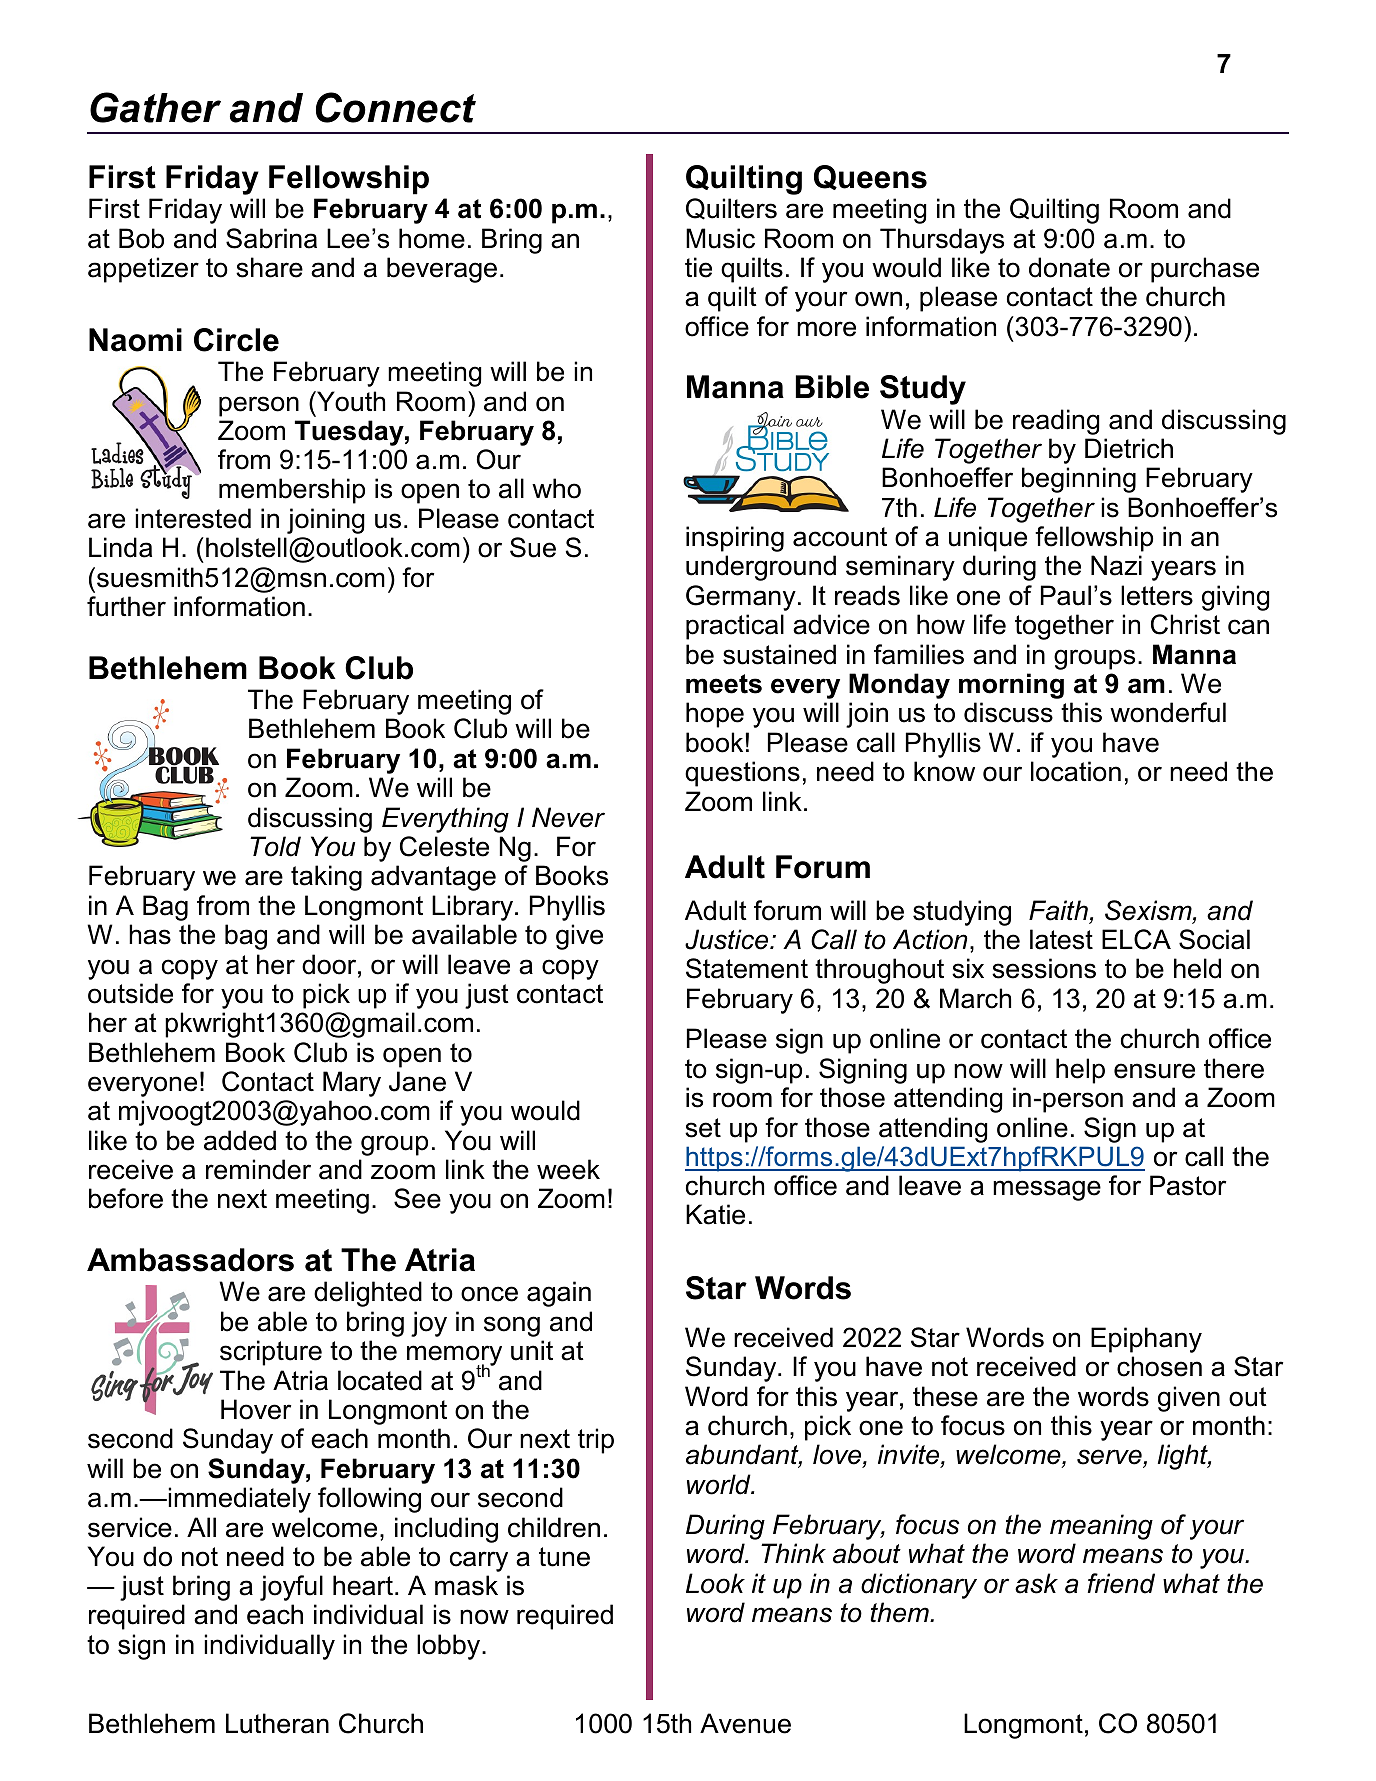  Describe the element at coordinates (1079, 480) in the document. I see `beginning` at that location.
